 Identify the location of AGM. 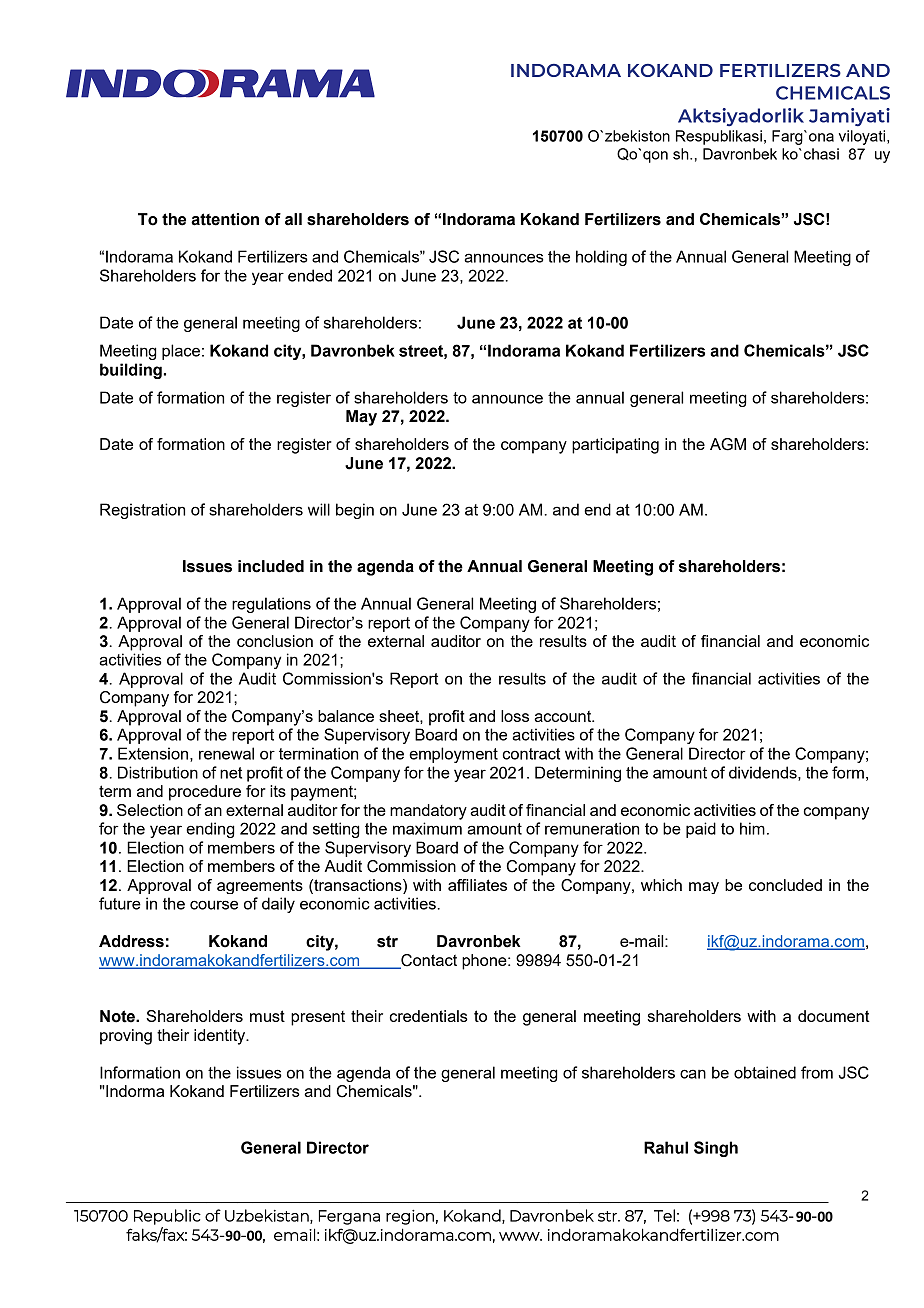
(728, 444).
